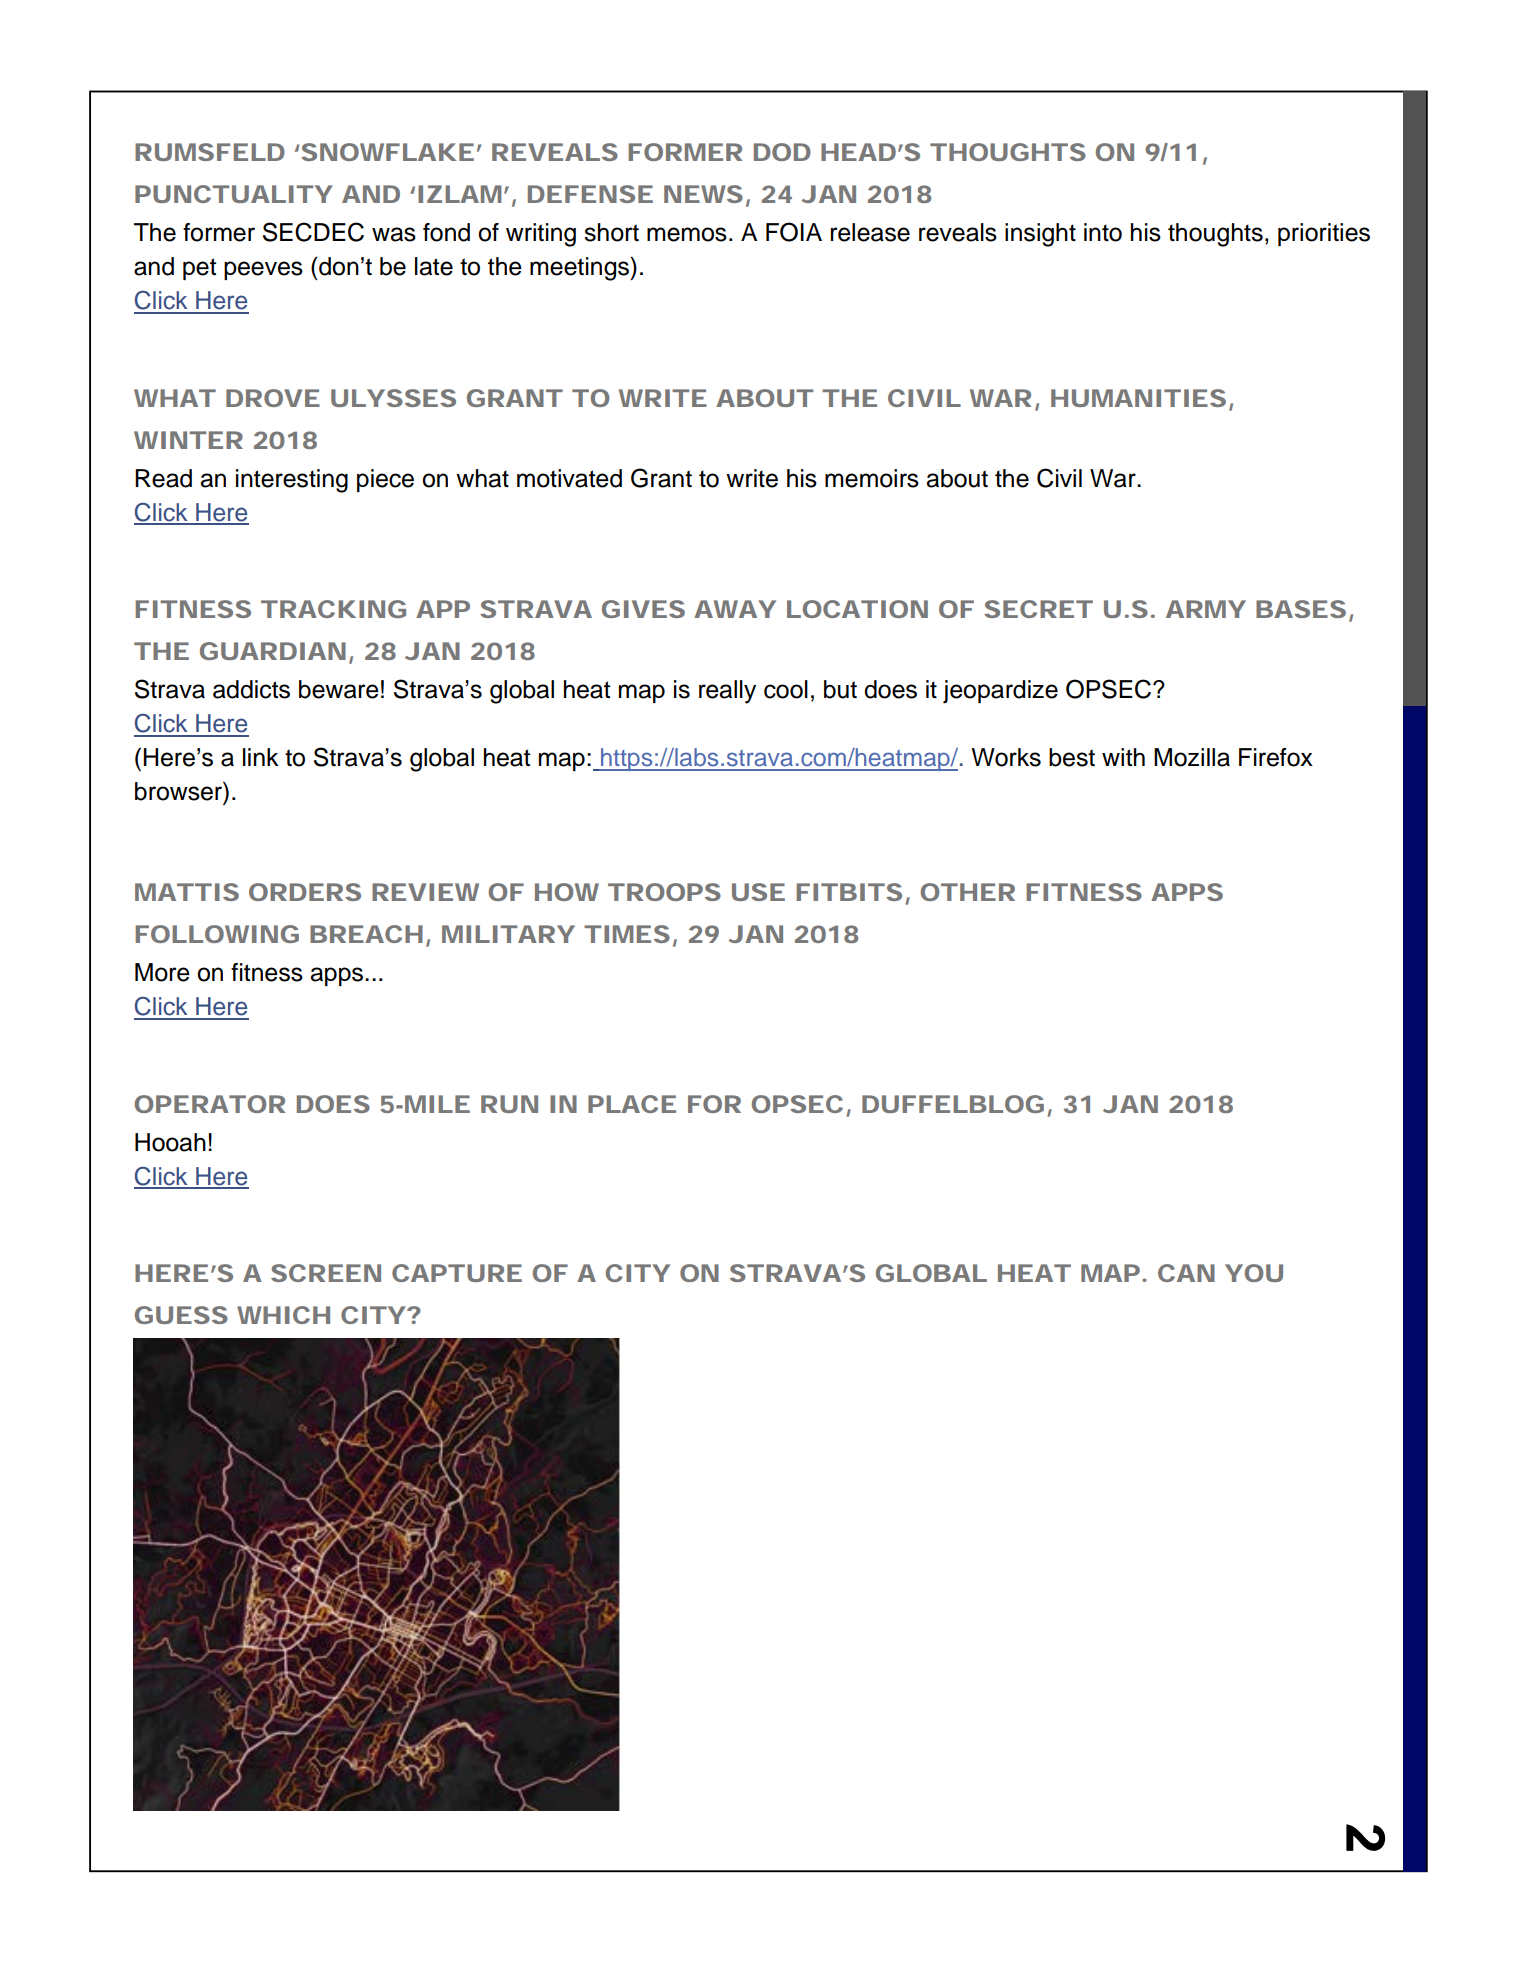 This image has width=1517, height=1964. Describe the element at coordinates (1192, 757) in the image. I see `Mozilla` at that location.
